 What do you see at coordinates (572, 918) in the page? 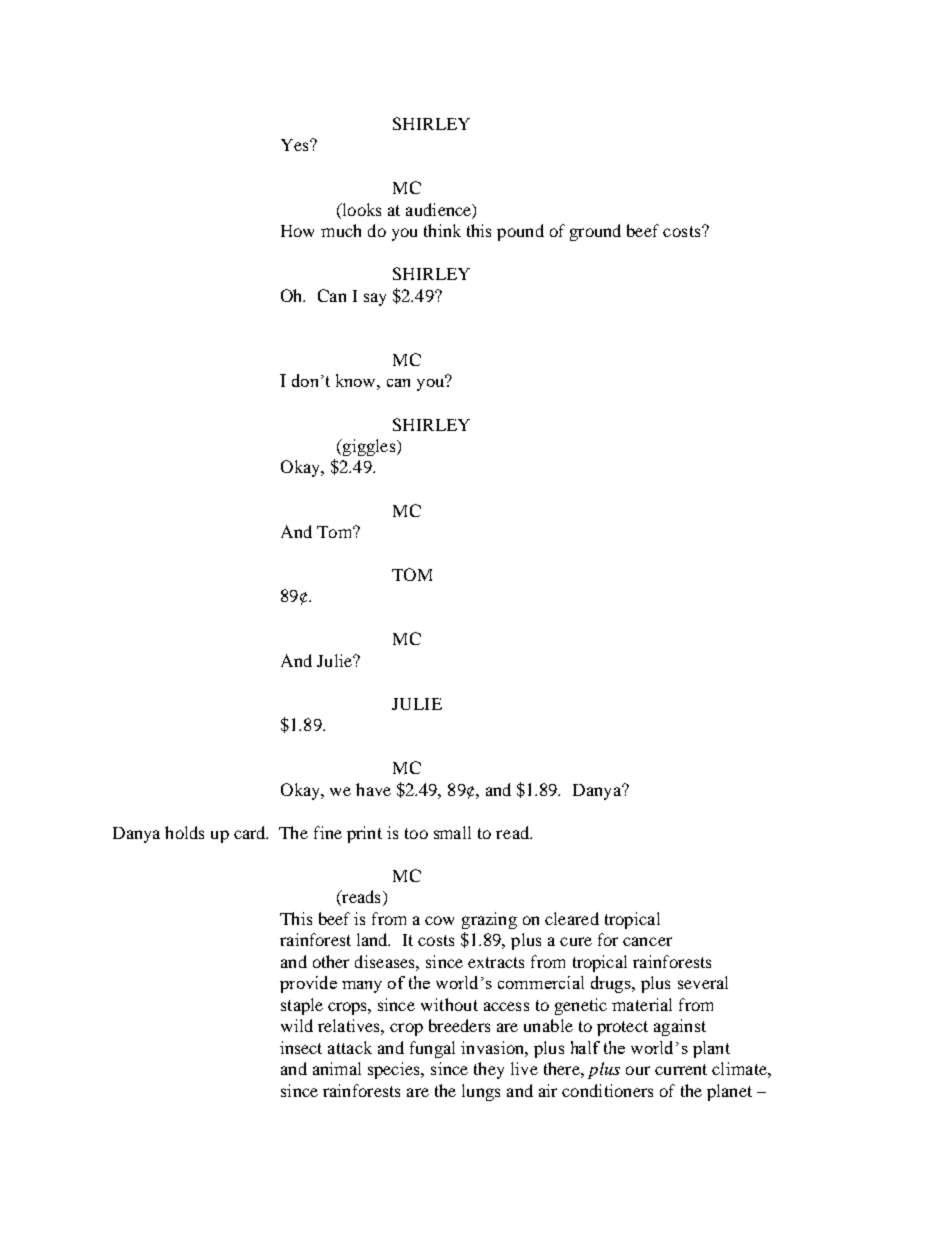
I see `cleared` at bounding box center [572, 918].
